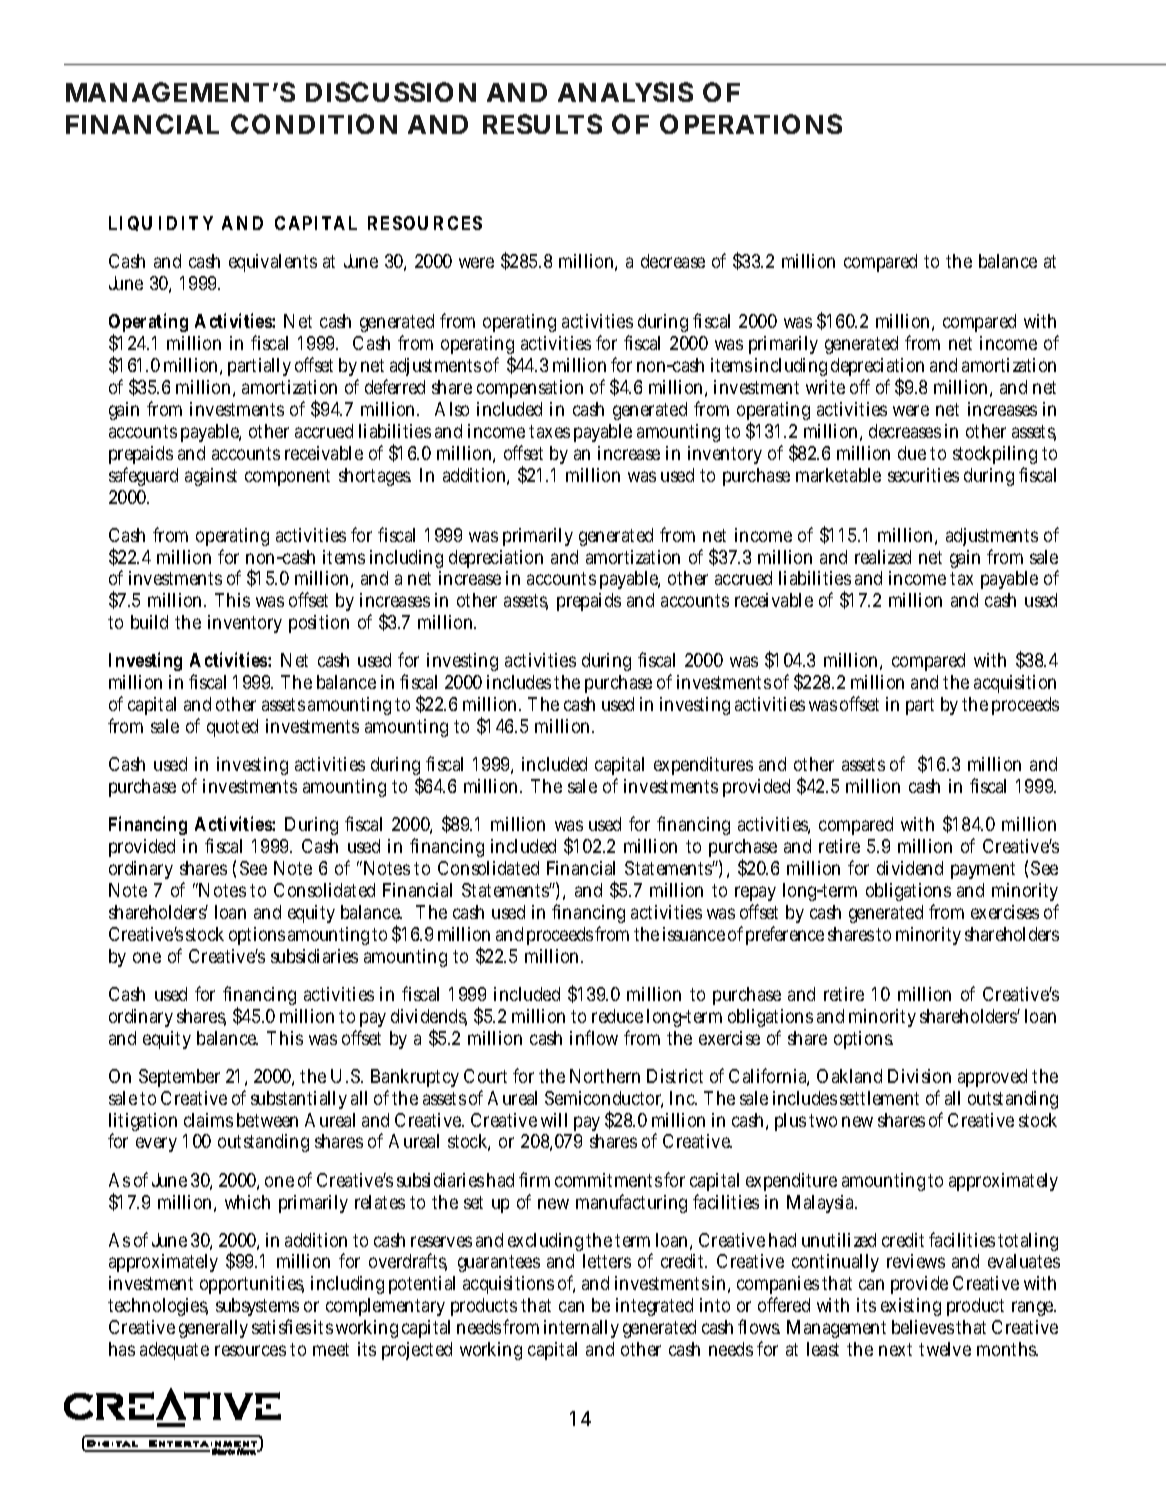 The height and width of the screenshot is (1509, 1166). What do you see at coordinates (273, 263) in the screenshot?
I see `equivalents` at bounding box center [273, 263].
